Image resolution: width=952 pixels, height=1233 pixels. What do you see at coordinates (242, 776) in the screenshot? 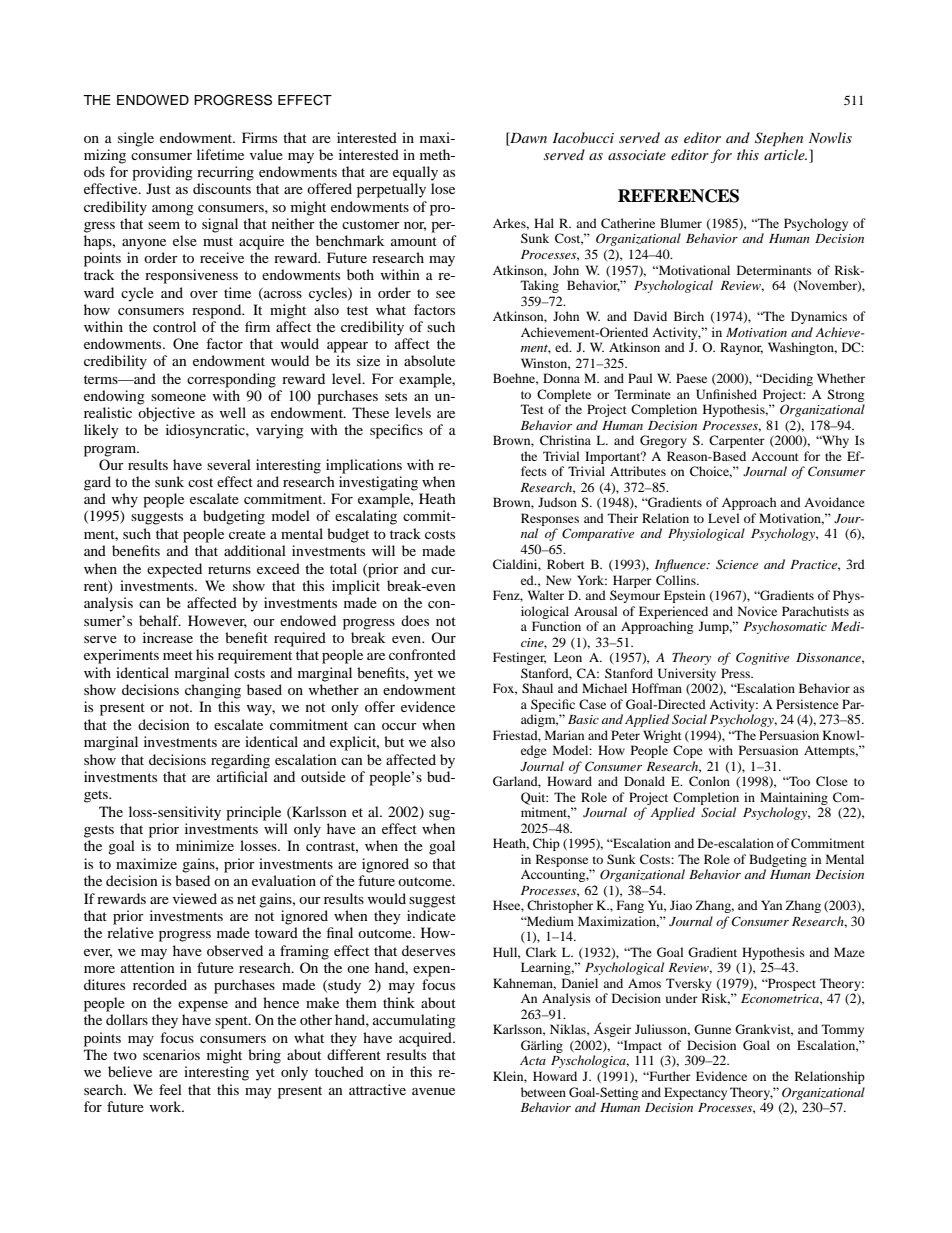
I see `artificial` at bounding box center [242, 776].
